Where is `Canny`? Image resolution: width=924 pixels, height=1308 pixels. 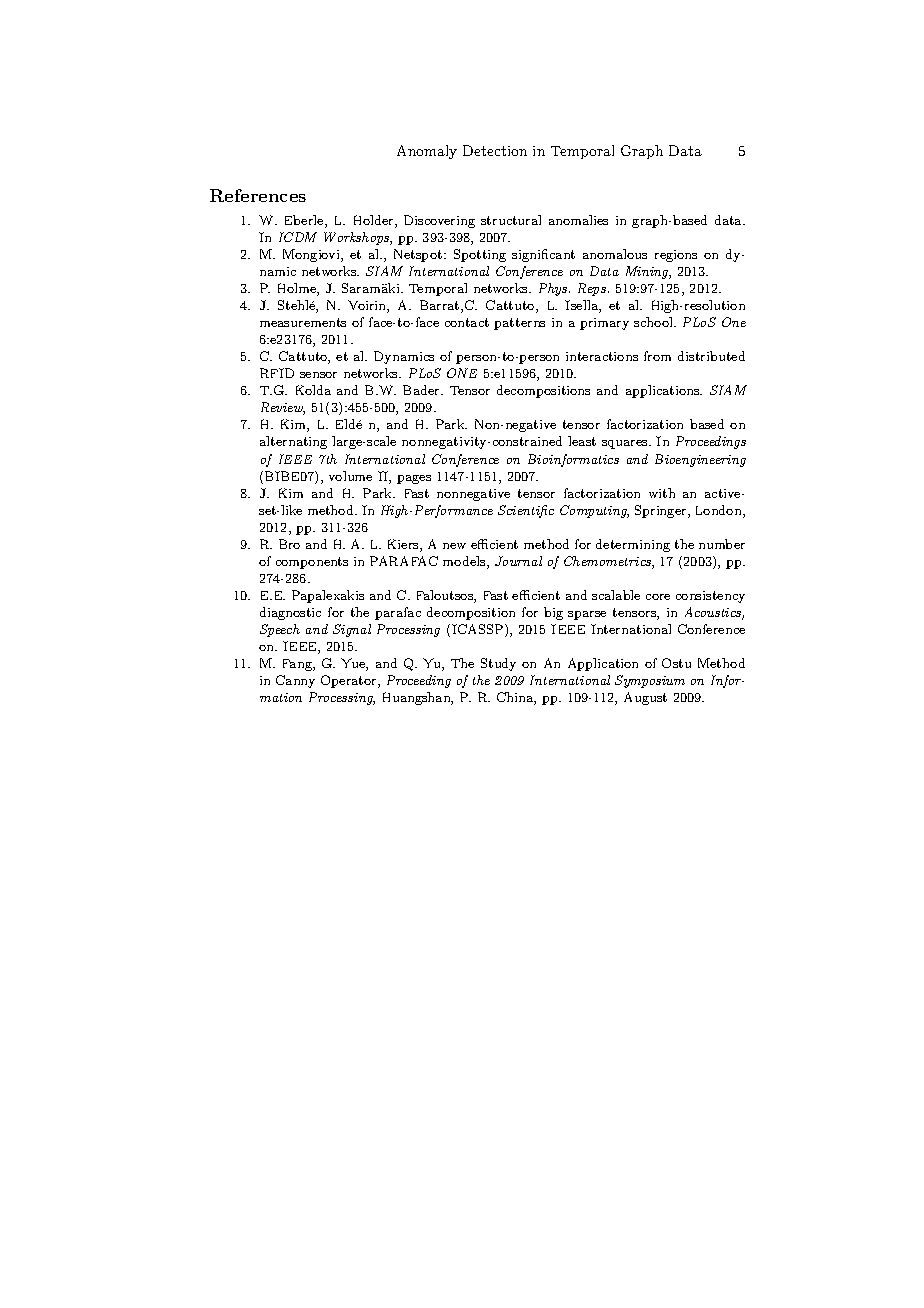
Canny is located at coordinates (295, 681).
